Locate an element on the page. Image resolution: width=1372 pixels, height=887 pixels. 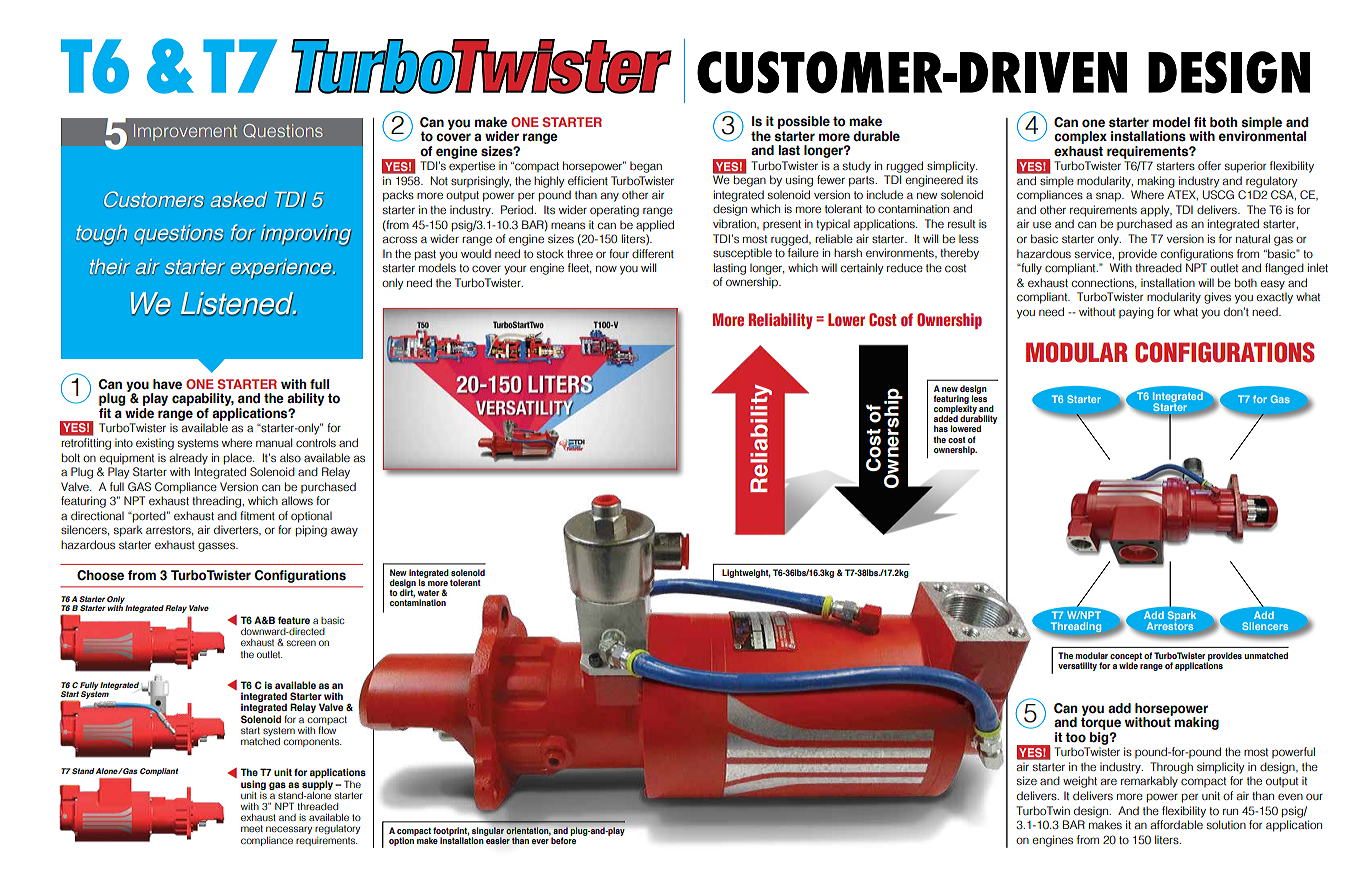
away is located at coordinates (344, 532).
